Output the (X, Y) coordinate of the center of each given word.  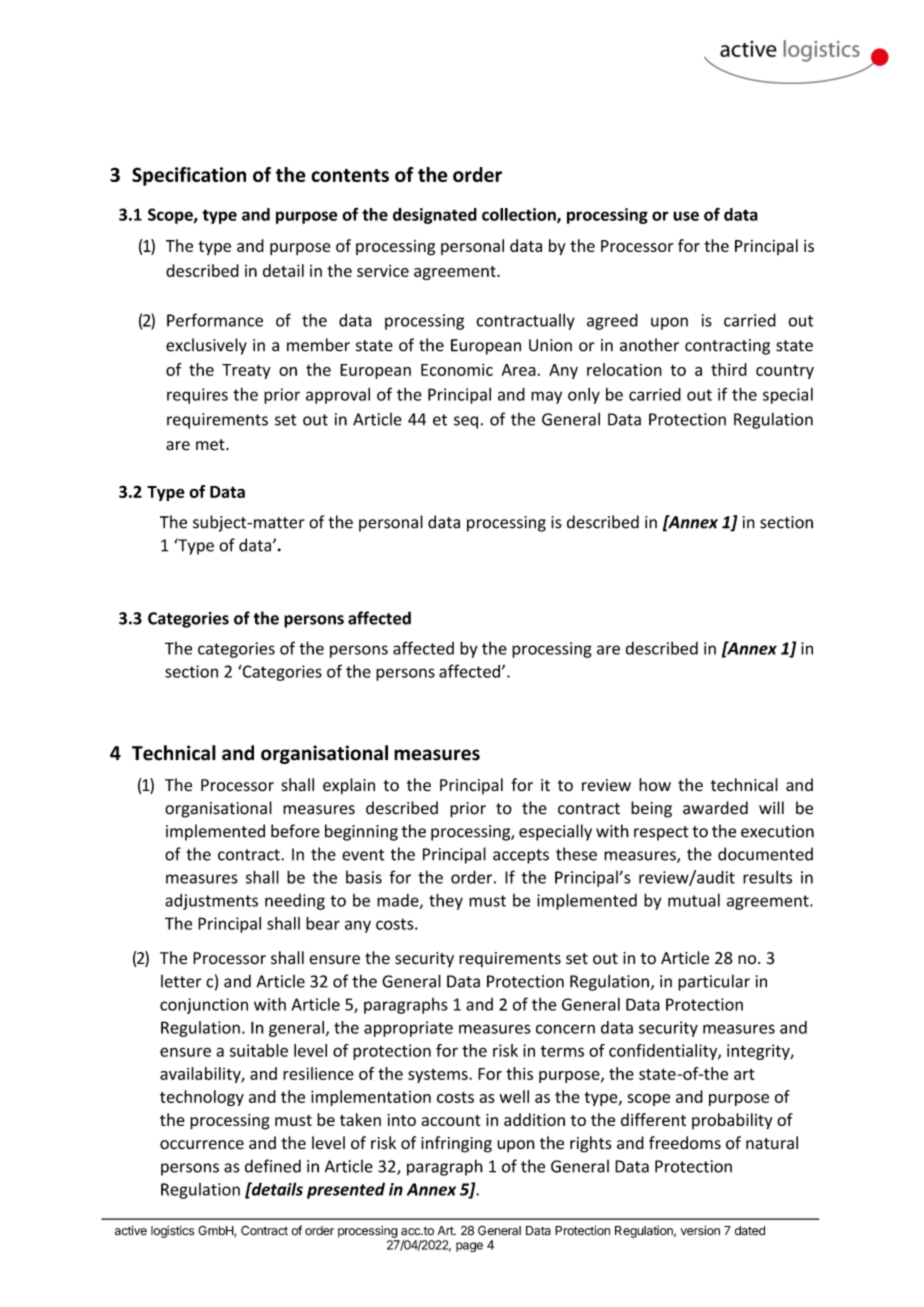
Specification (189, 176)
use (686, 216)
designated (435, 216)
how (655, 784)
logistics (172, 1232)
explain (349, 786)
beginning (361, 832)
